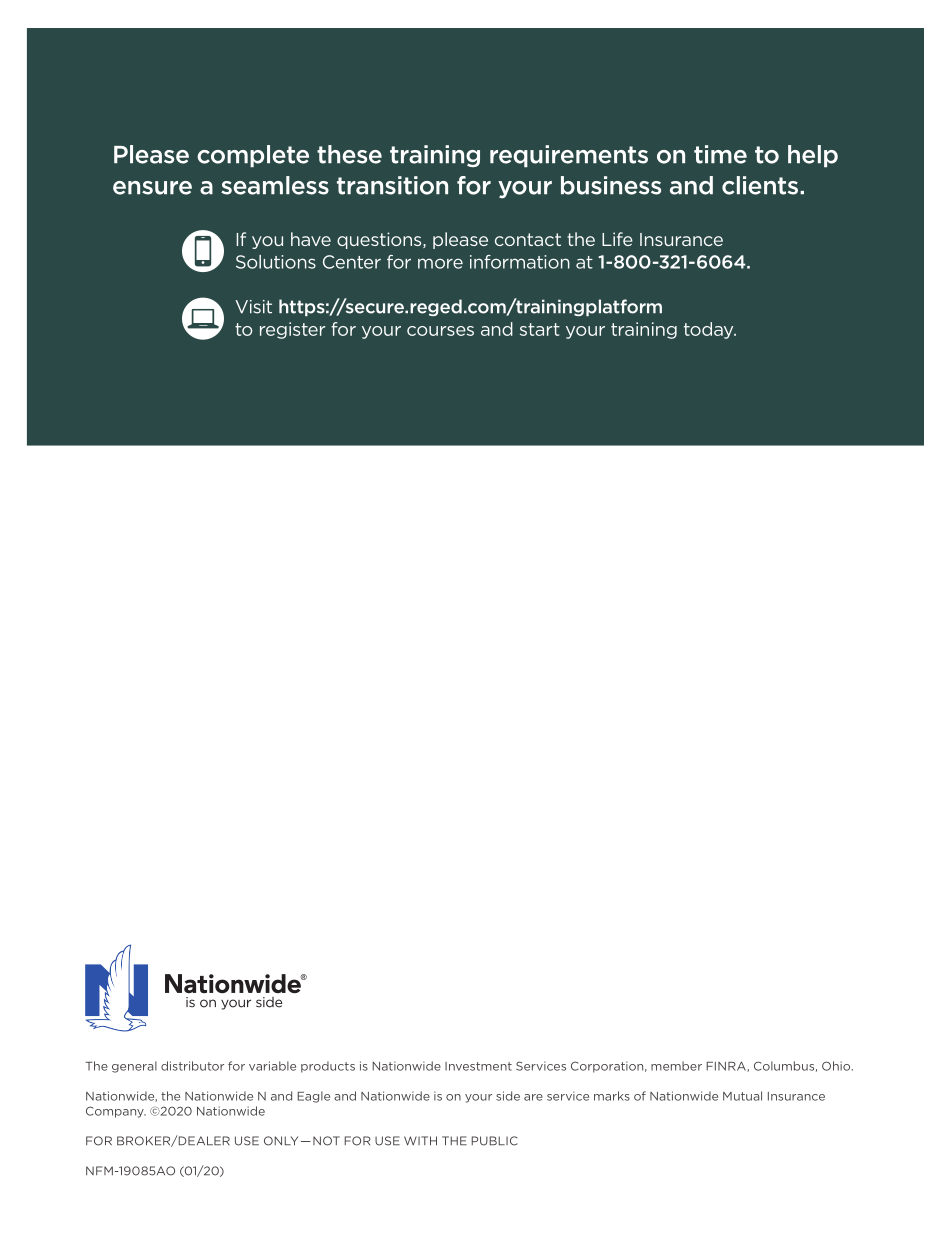 Image resolution: width=952 pixels, height=1233 pixels. What do you see at coordinates (192, 1066) in the image?
I see `distributor` at bounding box center [192, 1066].
